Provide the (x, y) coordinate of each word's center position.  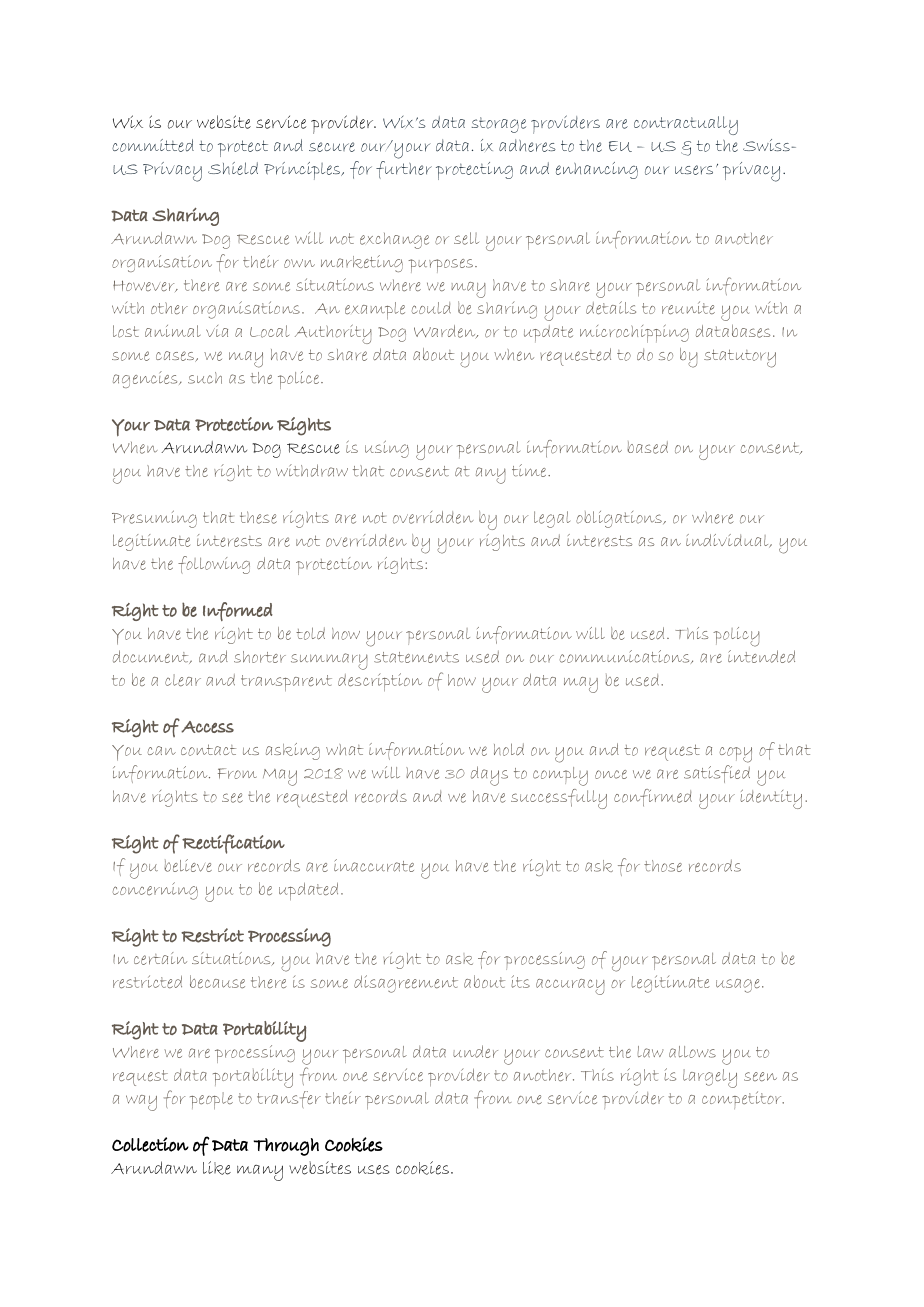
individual (728, 541)
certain (160, 958)
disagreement (406, 984)
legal (552, 519)
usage (738, 986)
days (489, 776)
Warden (446, 332)
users (694, 170)
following (214, 565)
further (404, 168)
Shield (233, 168)
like (217, 1168)
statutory (740, 358)
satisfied (717, 774)
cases (176, 356)
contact (208, 750)
